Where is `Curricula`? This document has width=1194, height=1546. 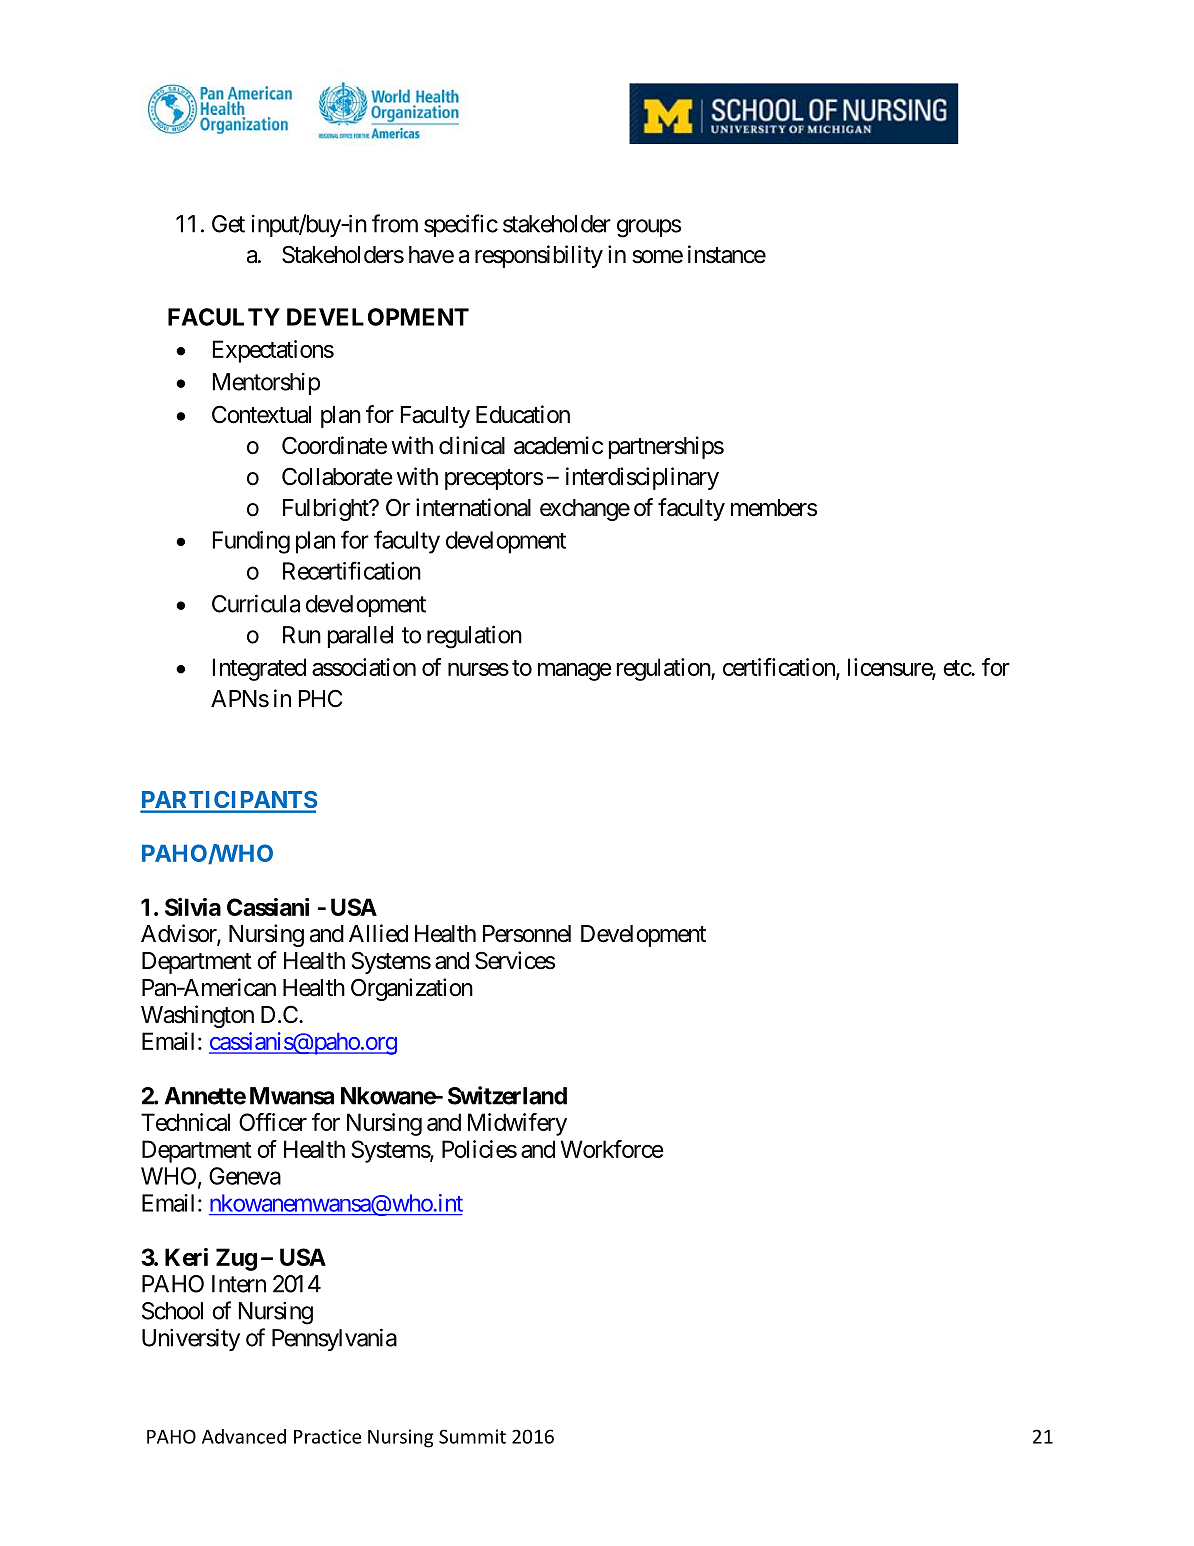 Curricula is located at coordinates (256, 603).
